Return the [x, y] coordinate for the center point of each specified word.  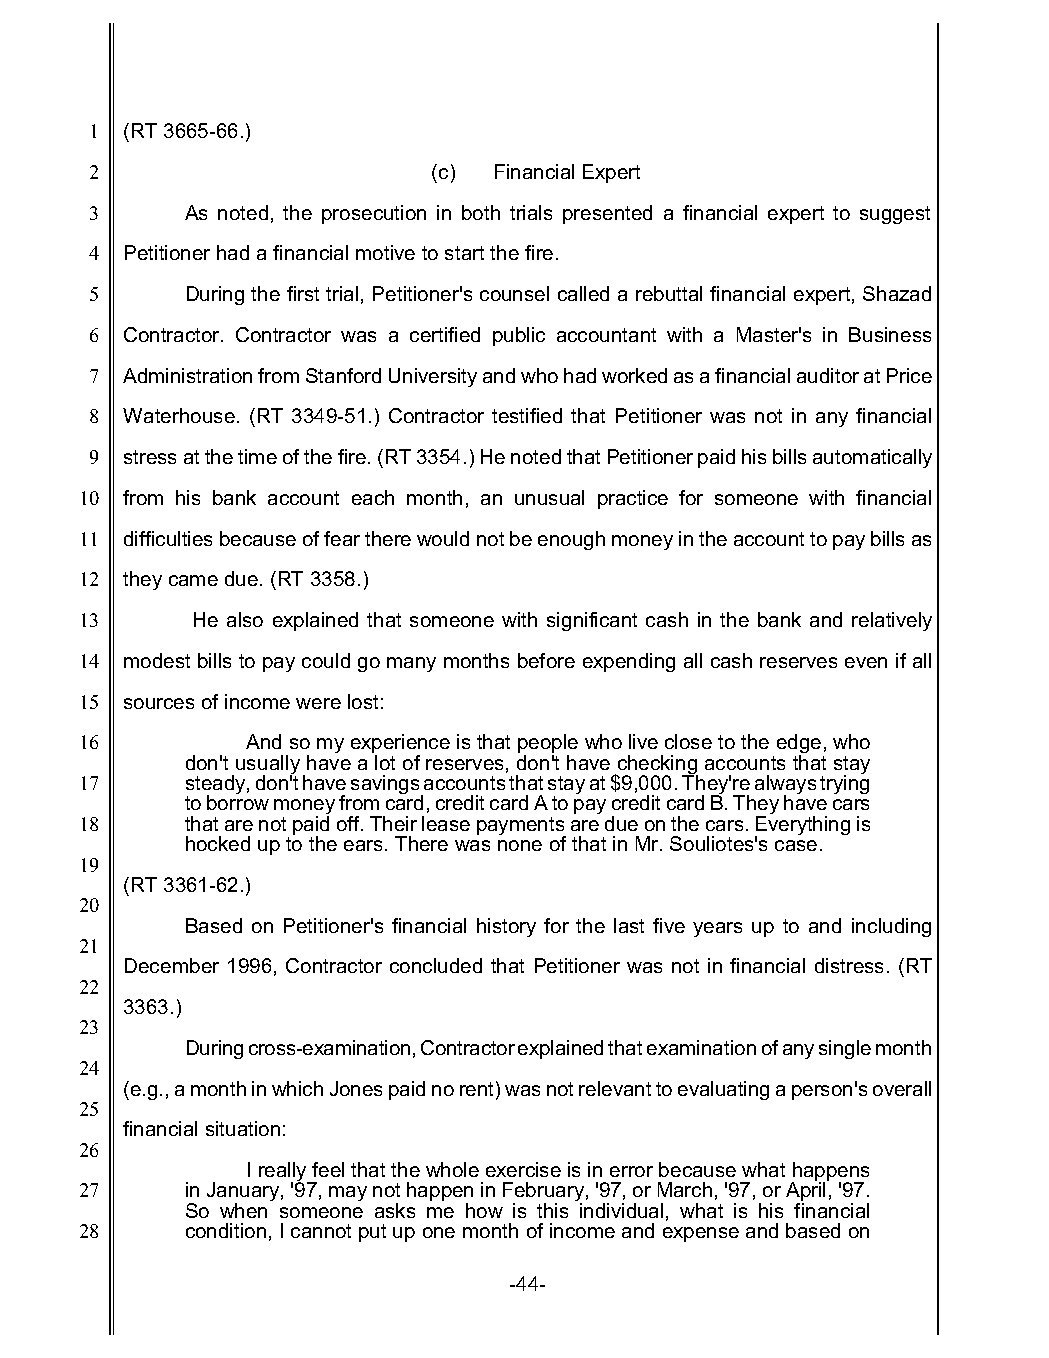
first [303, 293]
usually [268, 766]
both [481, 212]
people [548, 745]
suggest [895, 215]
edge [800, 745]
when [243, 1210]
